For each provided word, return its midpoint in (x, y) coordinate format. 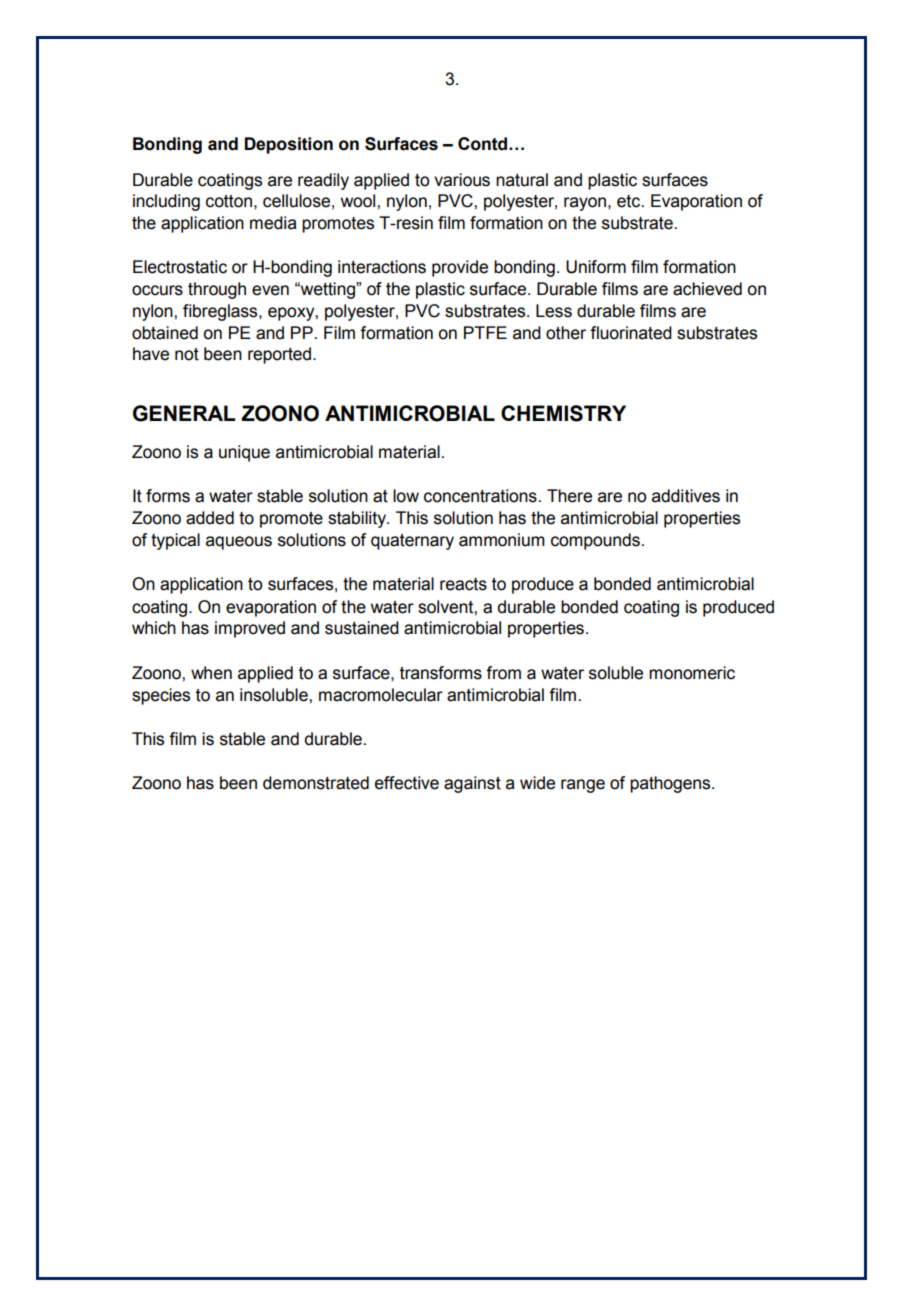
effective (407, 783)
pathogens (671, 784)
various (462, 180)
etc (630, 201)
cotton (229, 201)
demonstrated (316, 783)
